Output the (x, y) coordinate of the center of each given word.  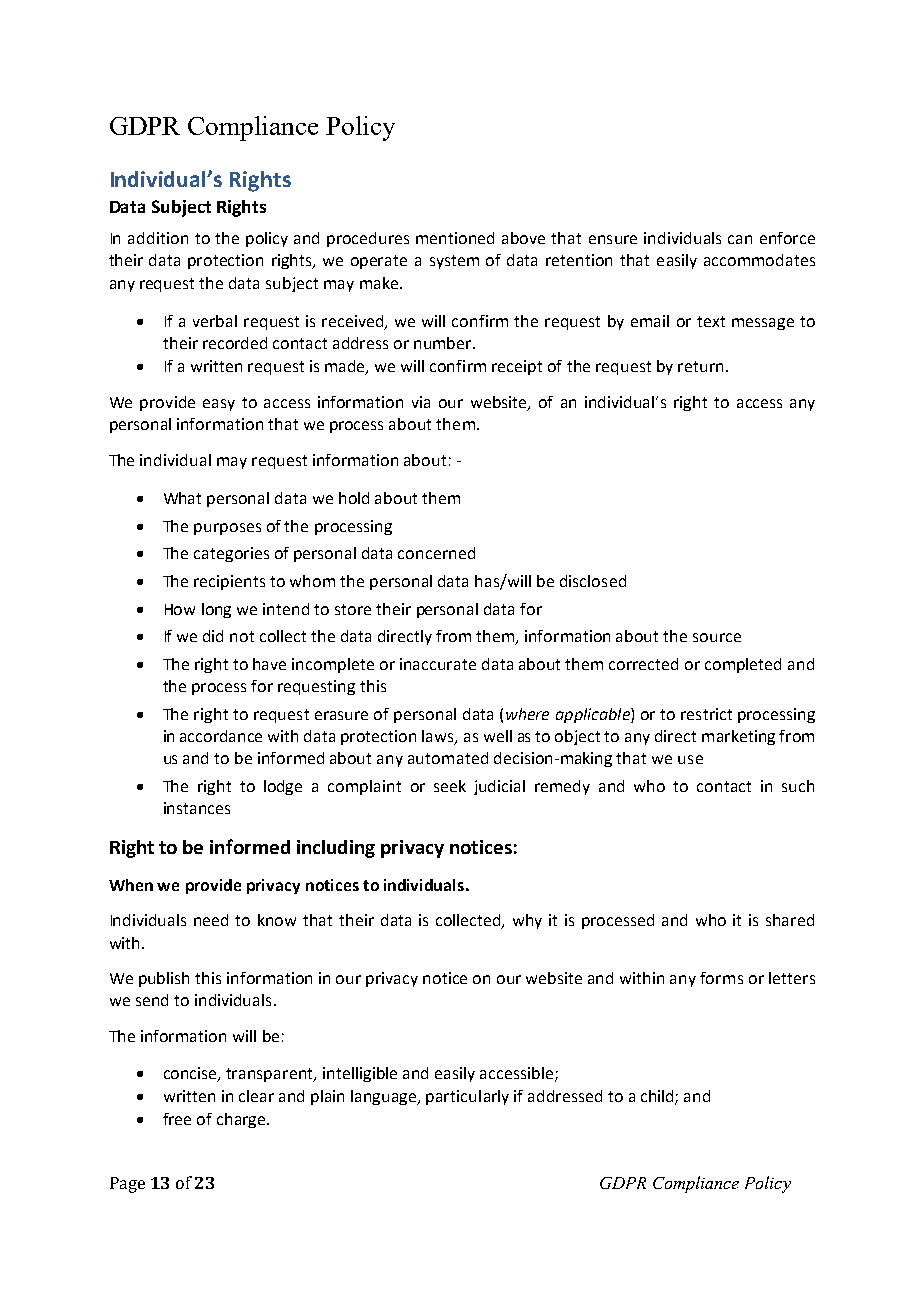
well (498, 736)
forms (721, 978)
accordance (221, 736)
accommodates (759, 260)
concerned (436, 553)
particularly (467, 1097)
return (700, 366)
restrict (706, 714)
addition (158, 238)
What (182, 498)
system (454, 262)
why (527, 921)
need (211, 920)
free (177, 1119)
